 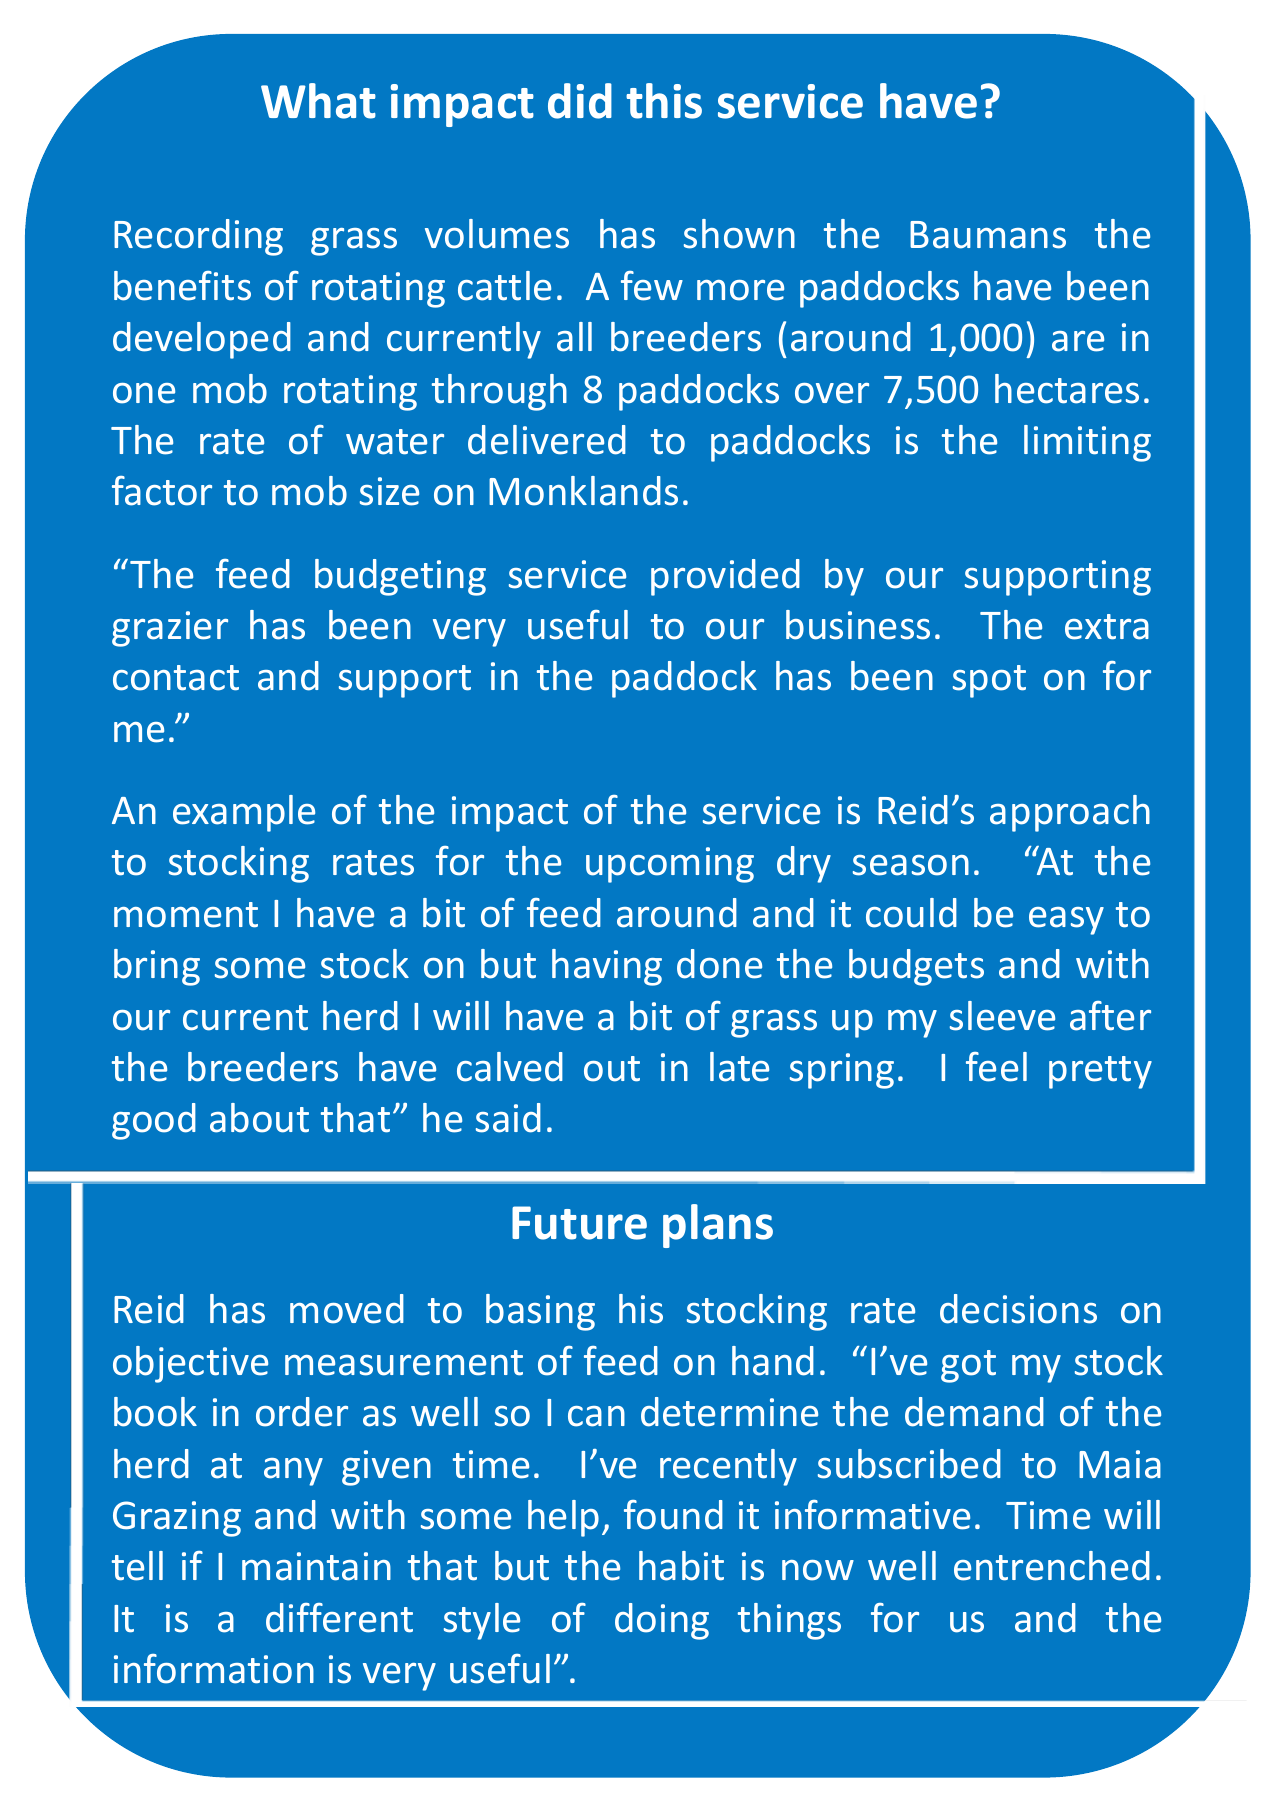 I want to click on doing, so click(x=662, y=1621).
